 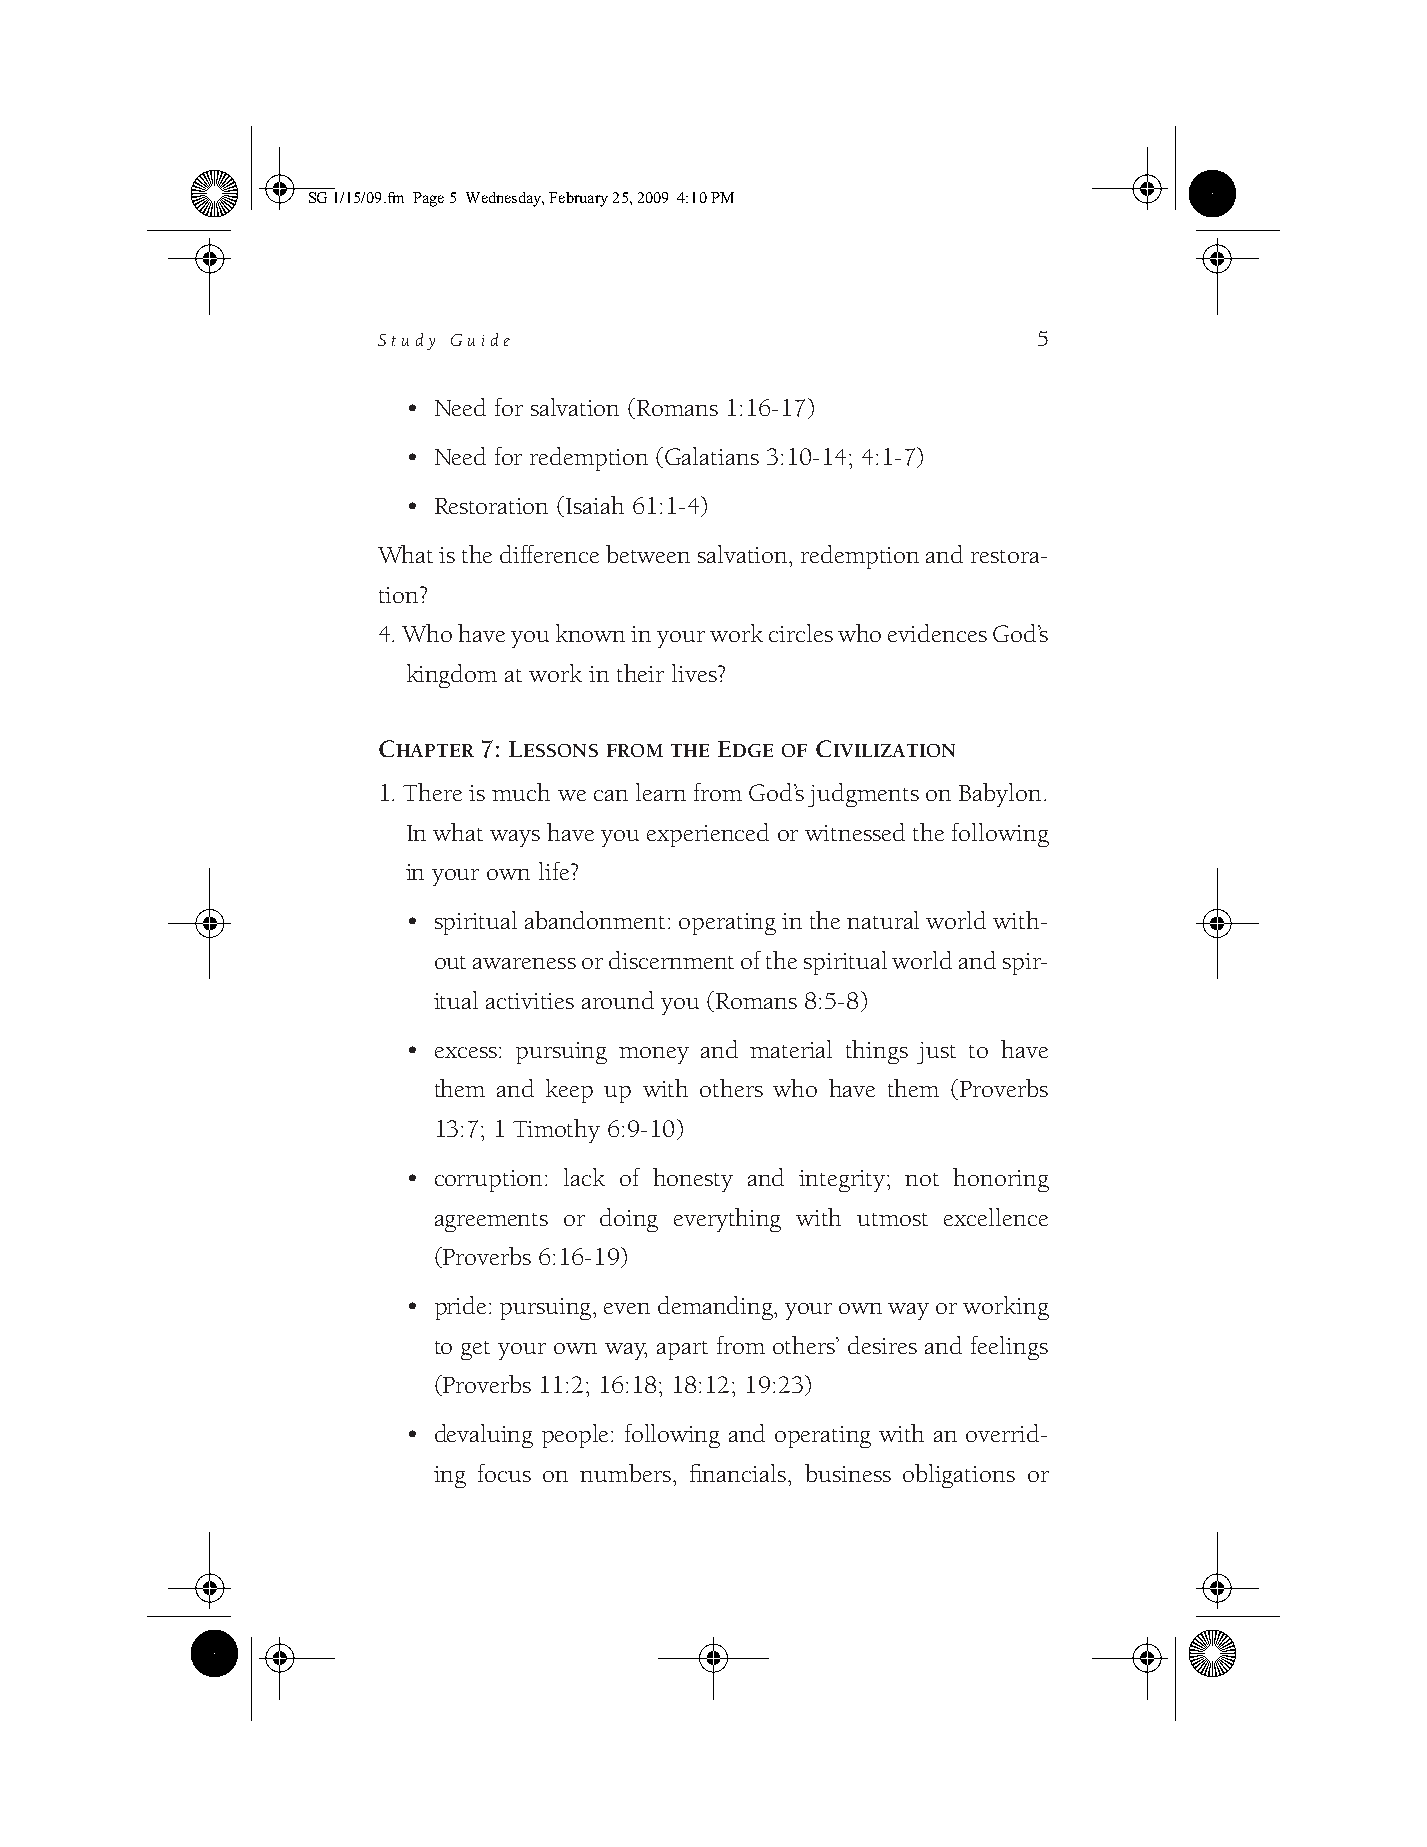 What do you see at coordinates (708, 835) in the page?
I see `experienced` at bounding box center [708, 835].
